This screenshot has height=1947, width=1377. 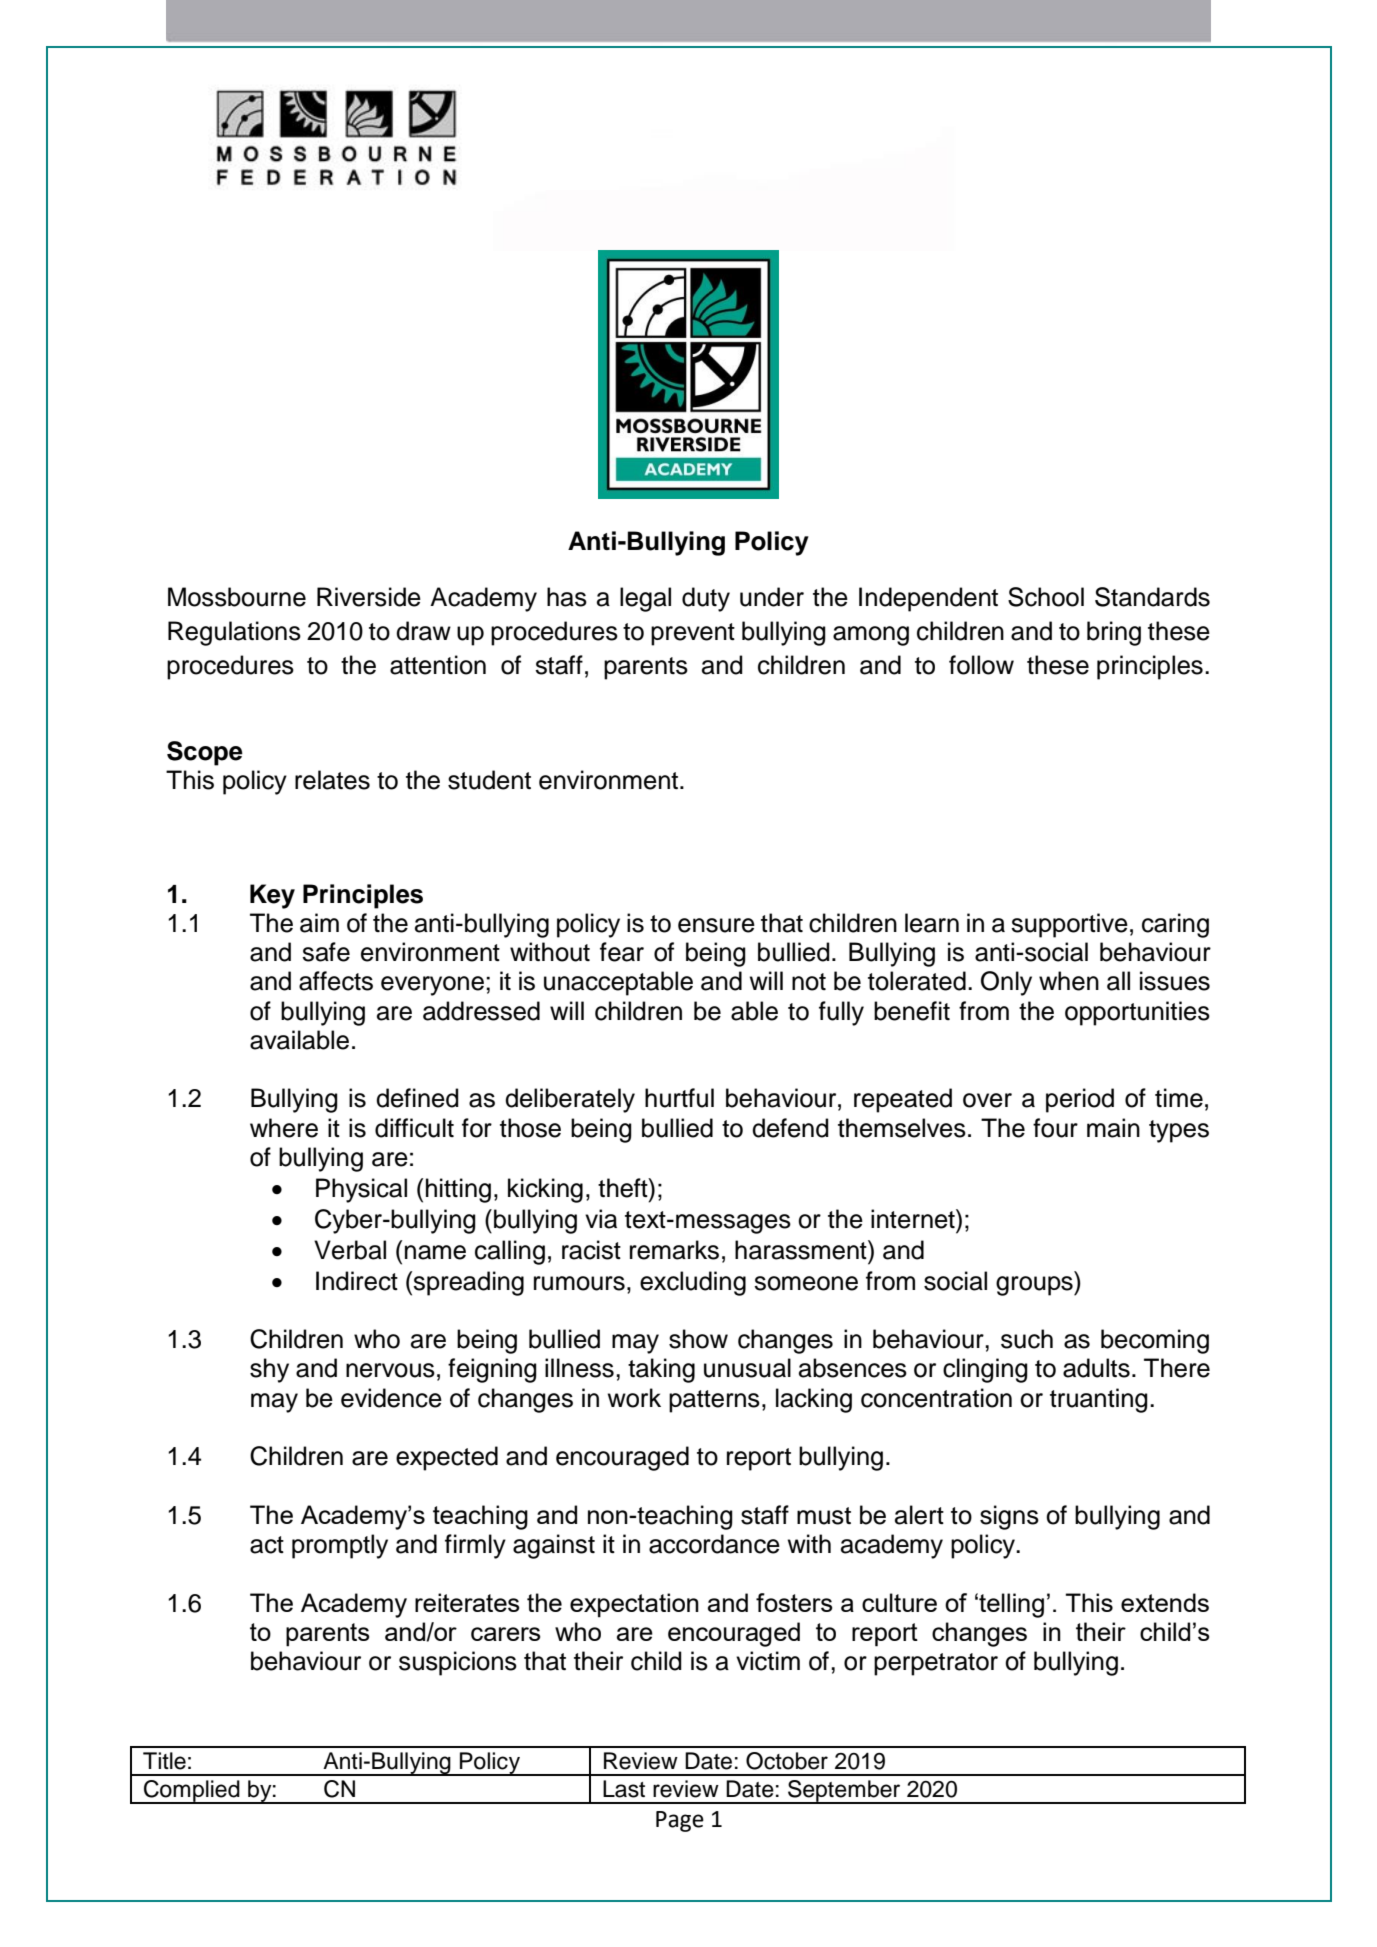 I want to click on bring, so click(x=1114, y=633).
